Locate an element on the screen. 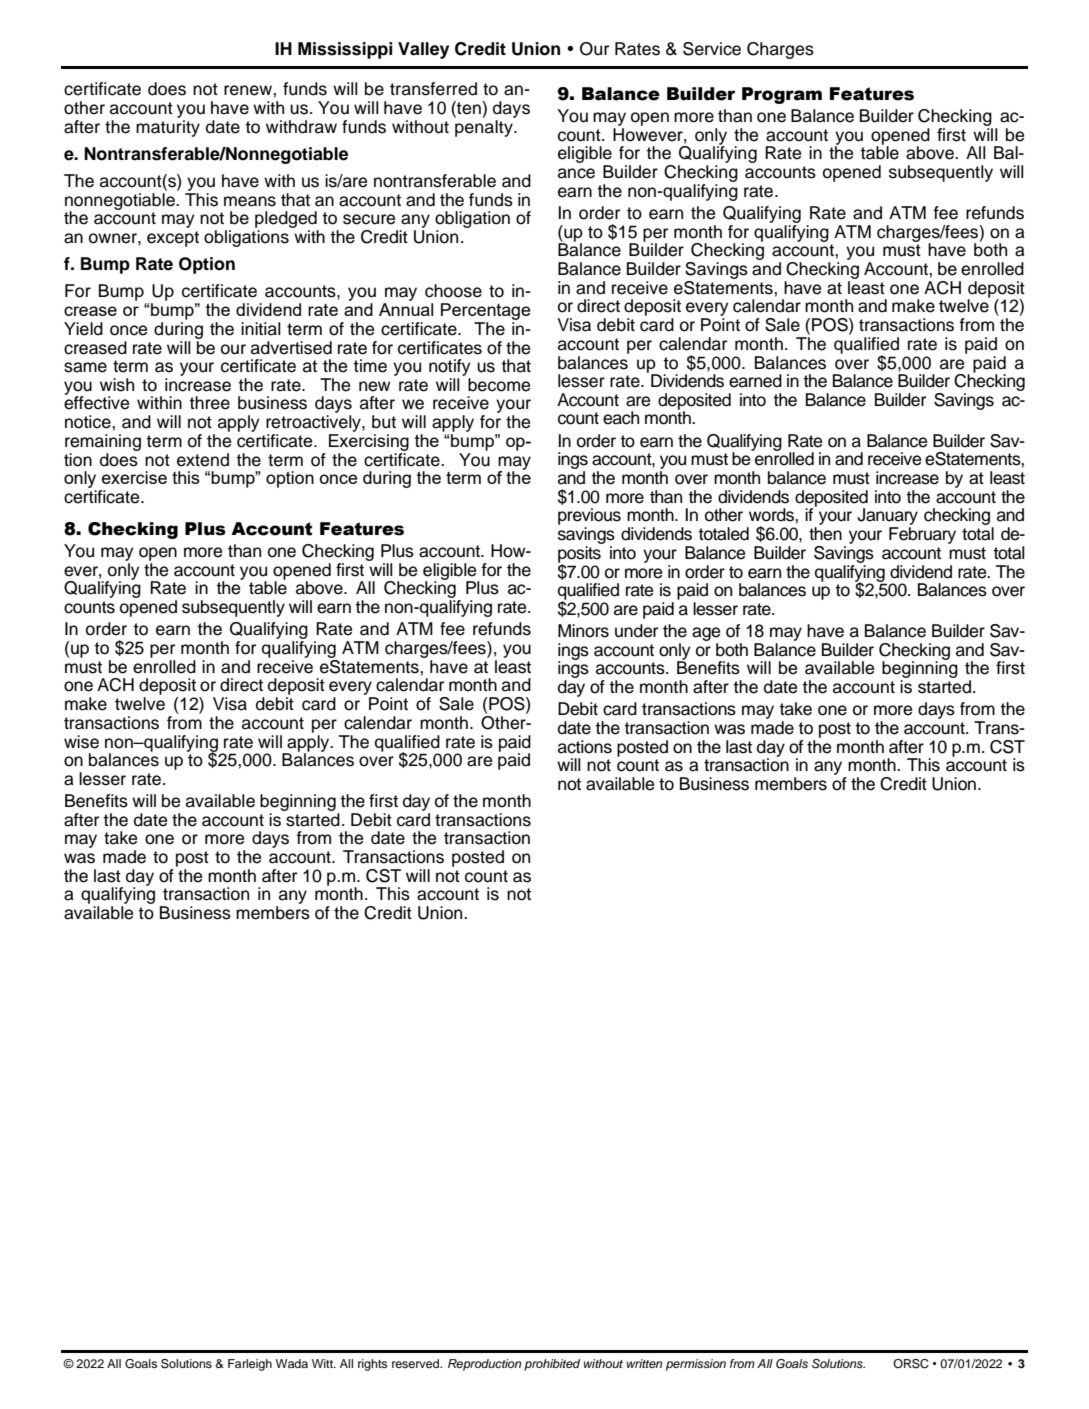 The height and width of the screenshot is (1409, 1089). penalty is located at coordinates (484, 127).
